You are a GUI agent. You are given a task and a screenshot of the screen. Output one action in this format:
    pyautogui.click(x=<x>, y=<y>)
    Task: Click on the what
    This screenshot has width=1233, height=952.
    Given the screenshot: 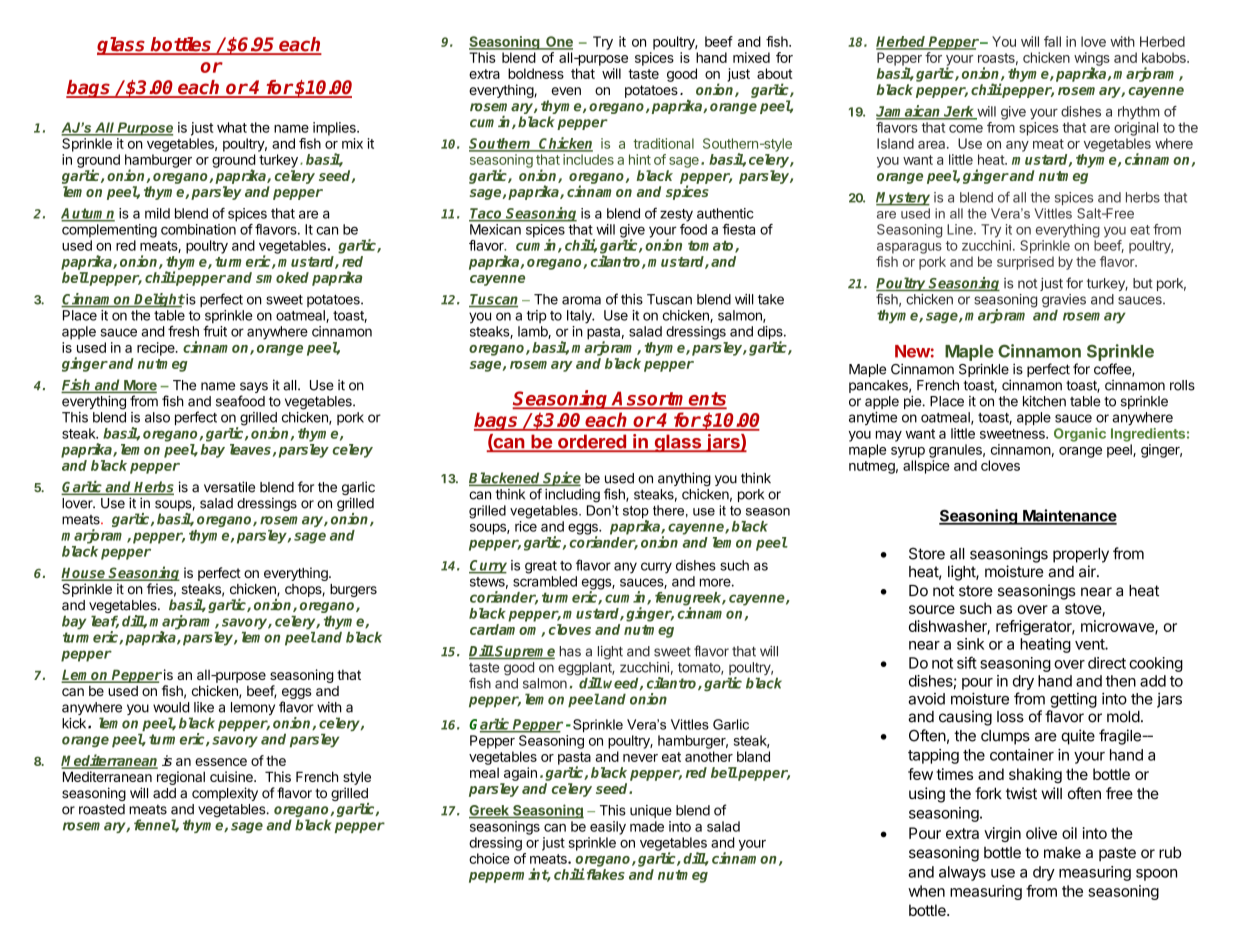 What is the action you would take?
    pyautogui.click(x=232, y=127)
